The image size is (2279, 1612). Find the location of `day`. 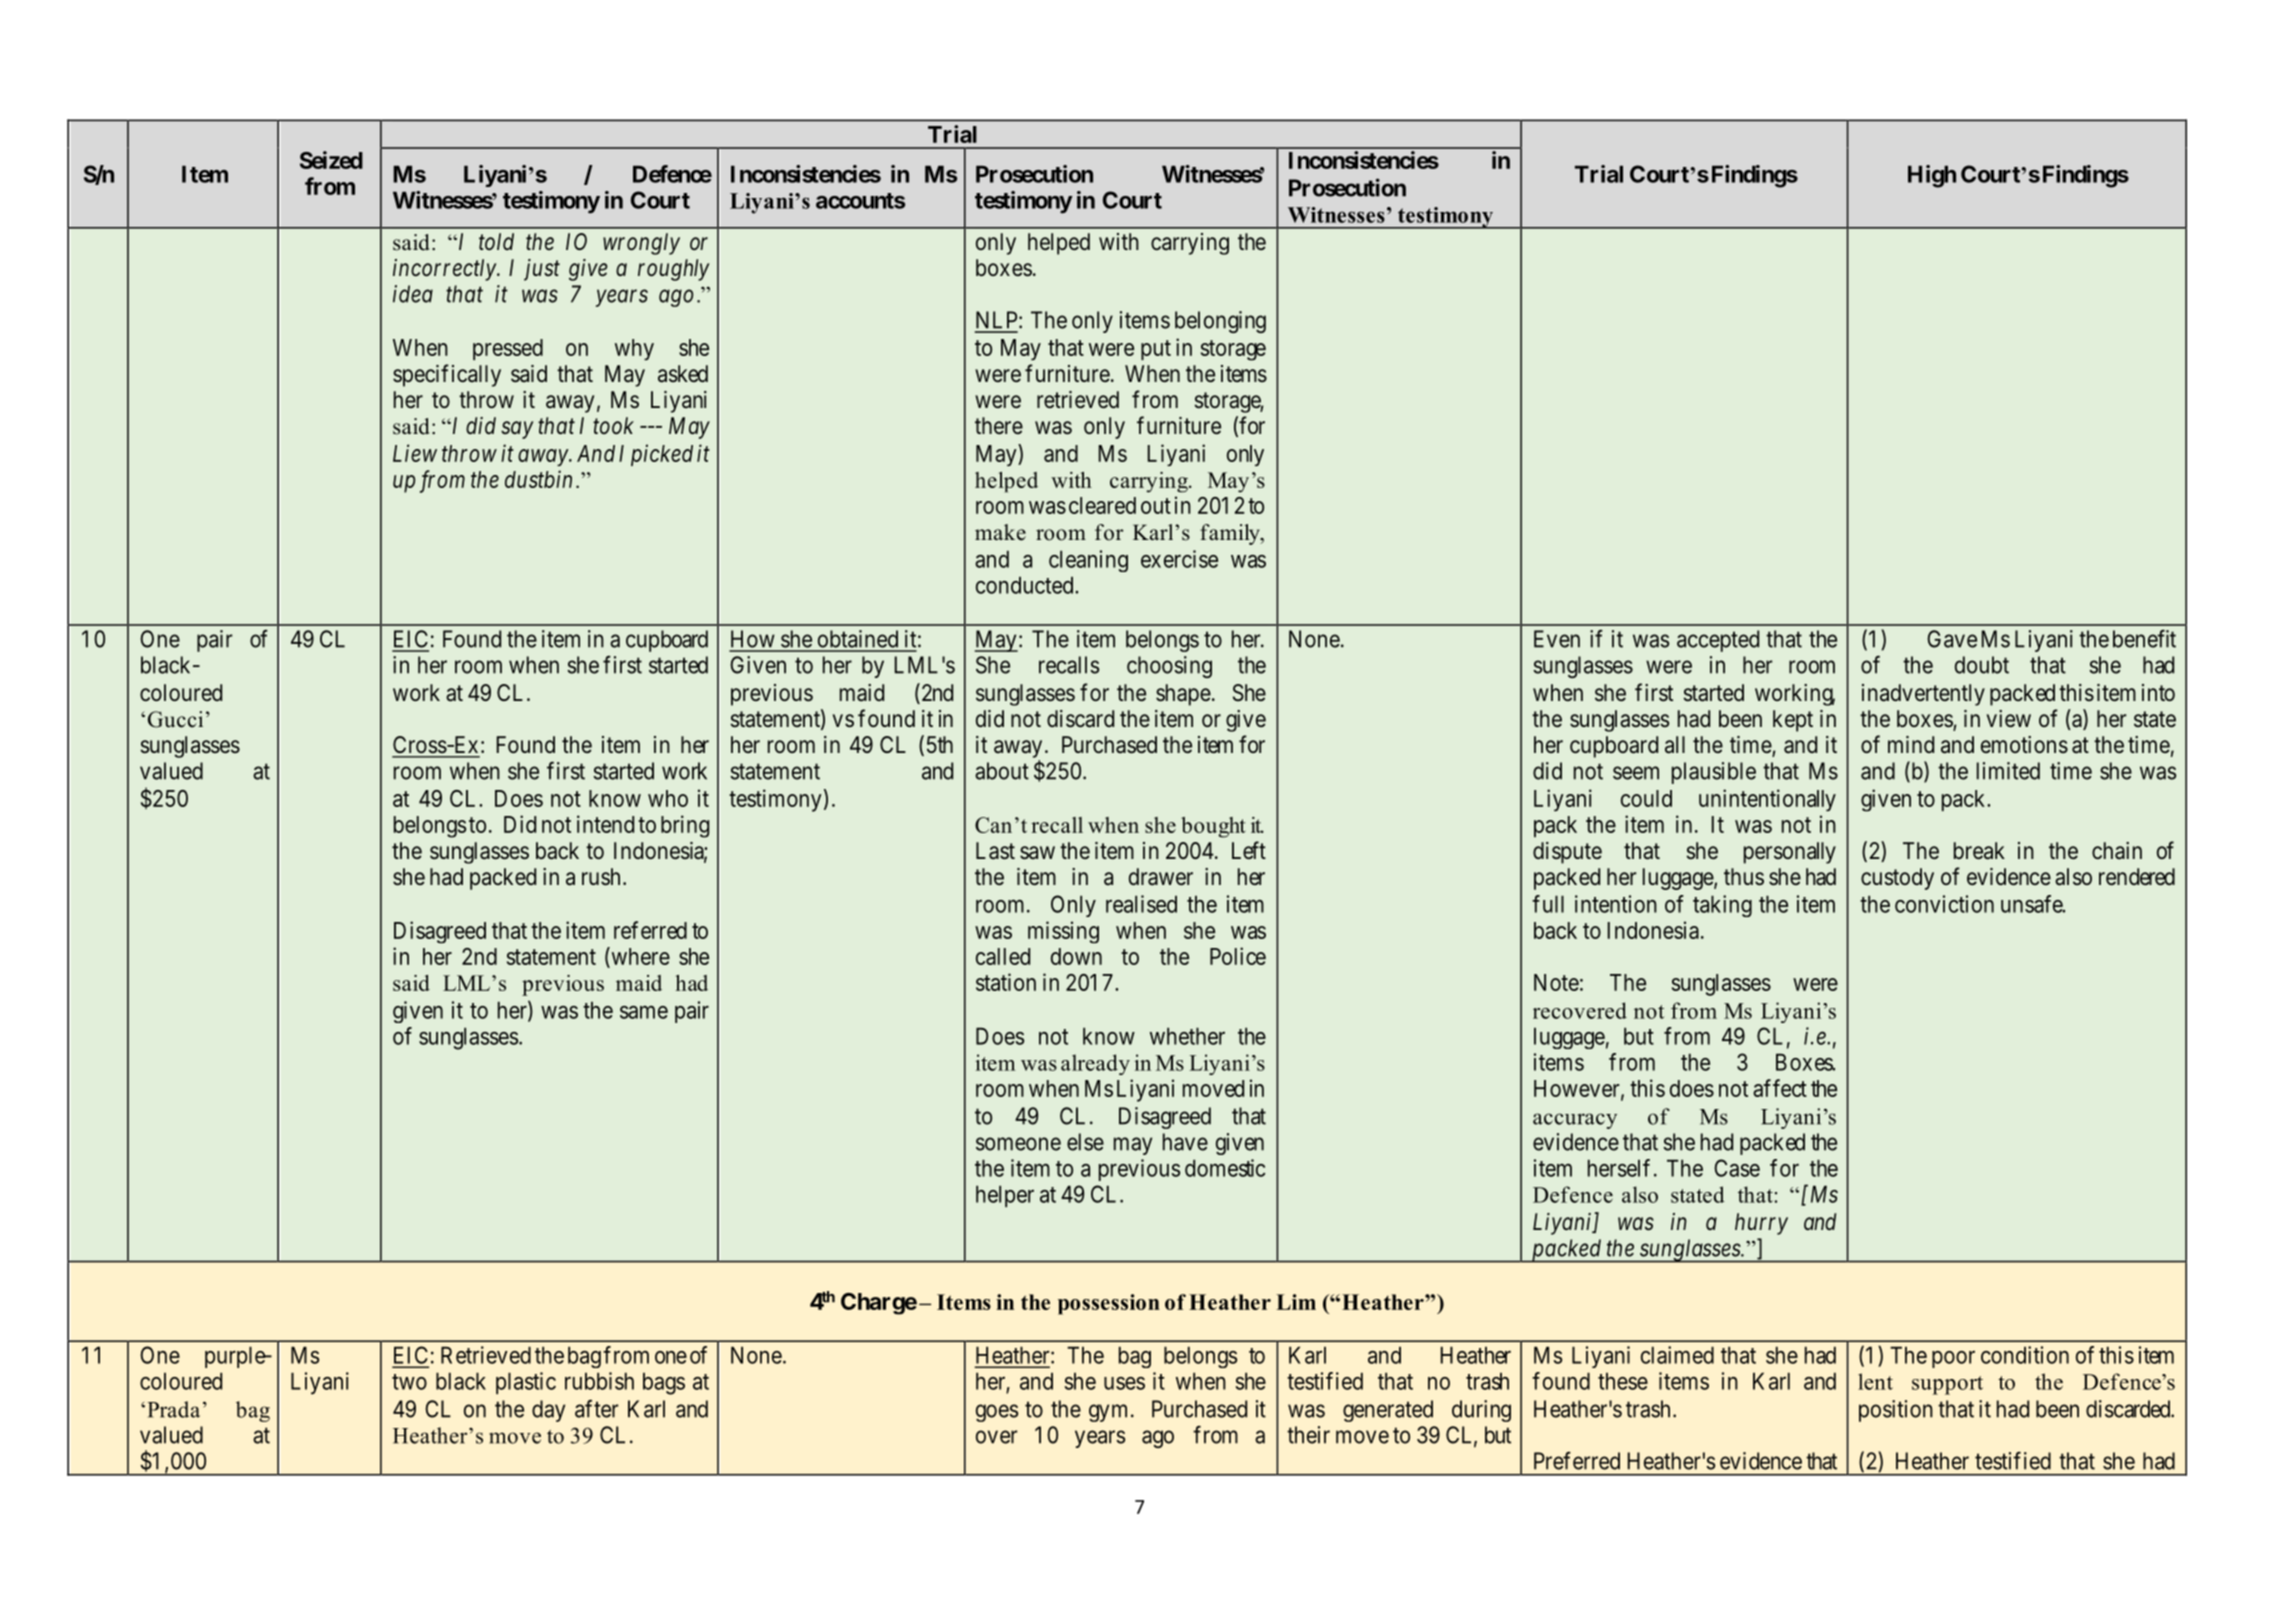

day is located at coordinates (548, 1411).
